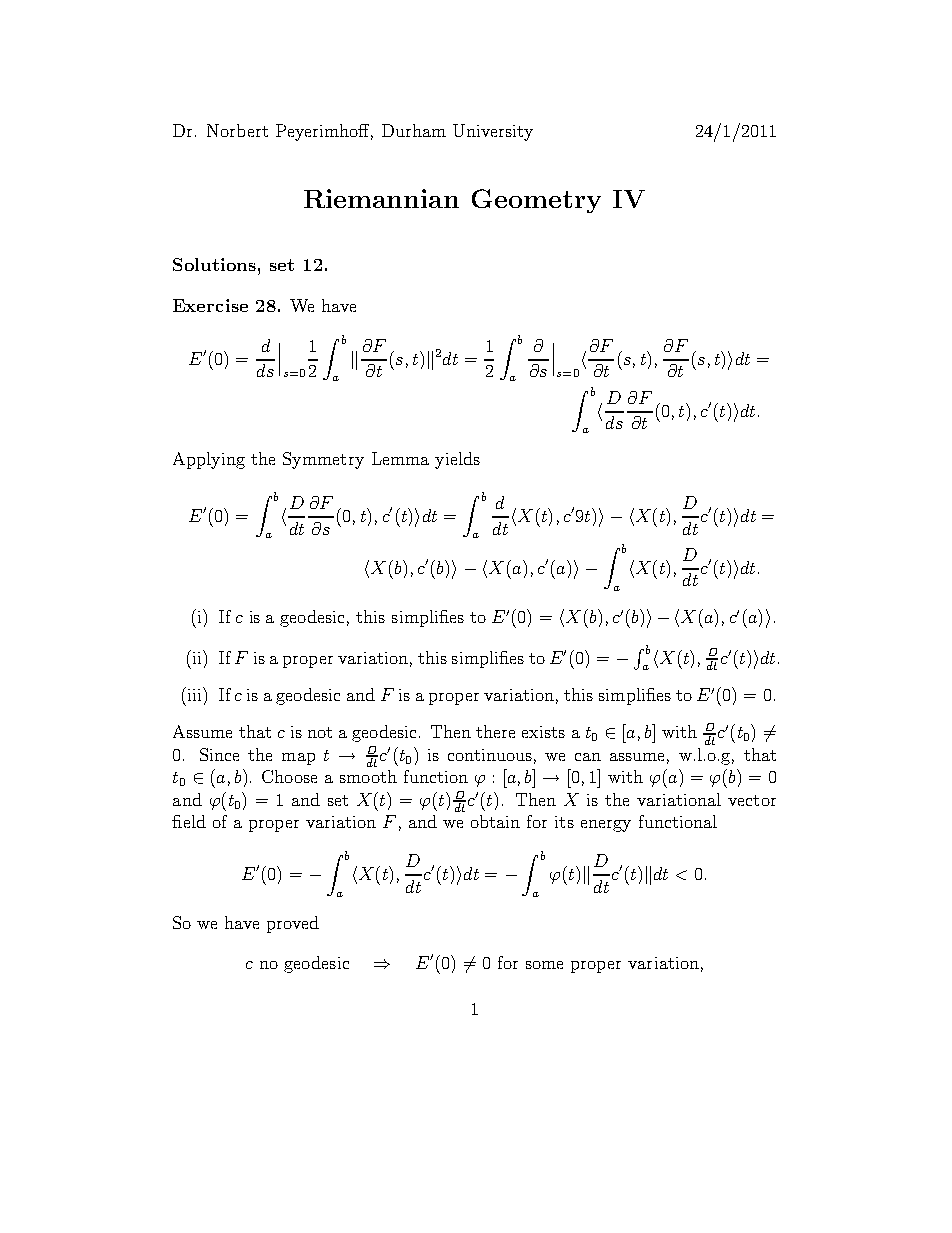  I want to click on iii, so click(194, 694).
